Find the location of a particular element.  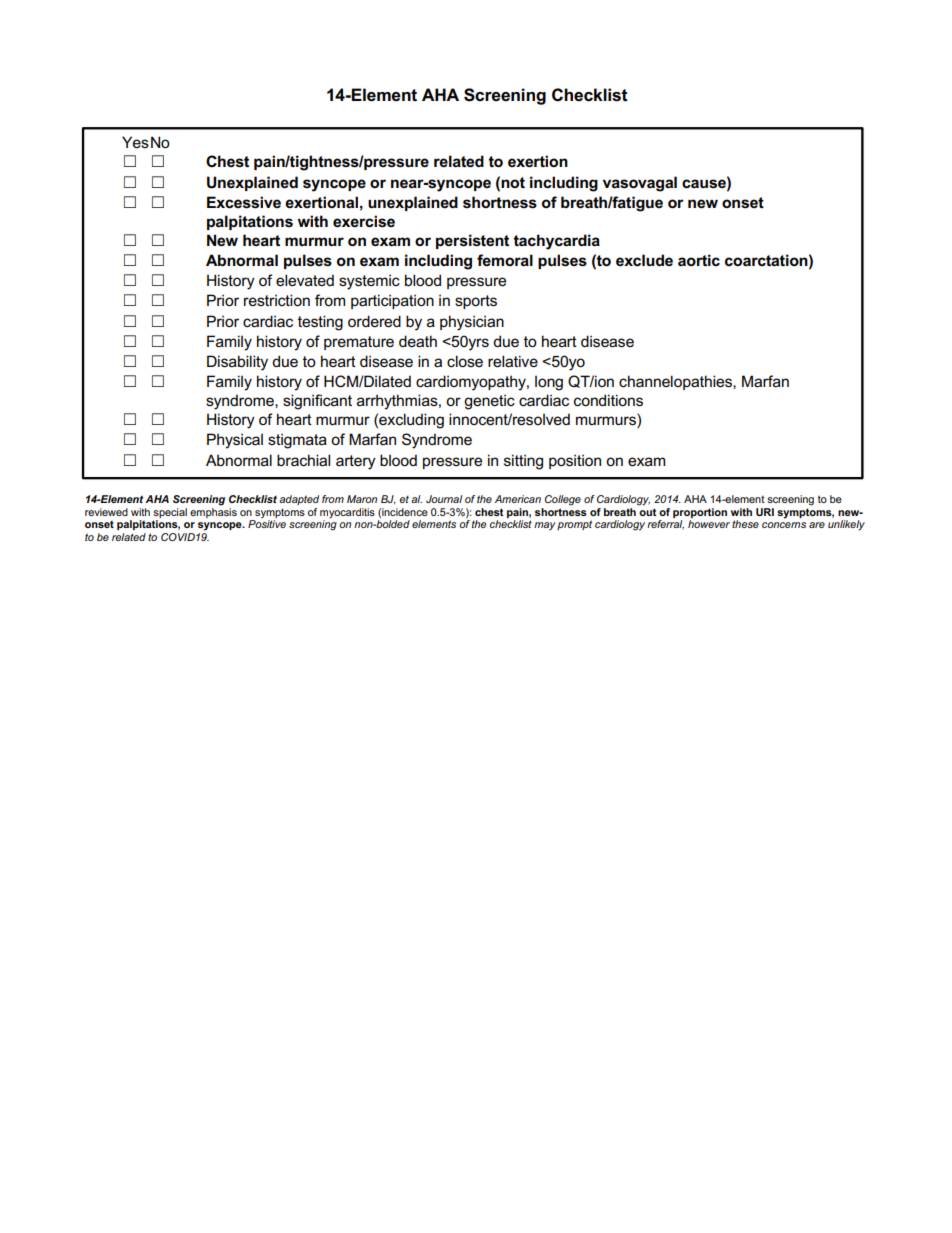

testing is located at coordinates (320, 323).
